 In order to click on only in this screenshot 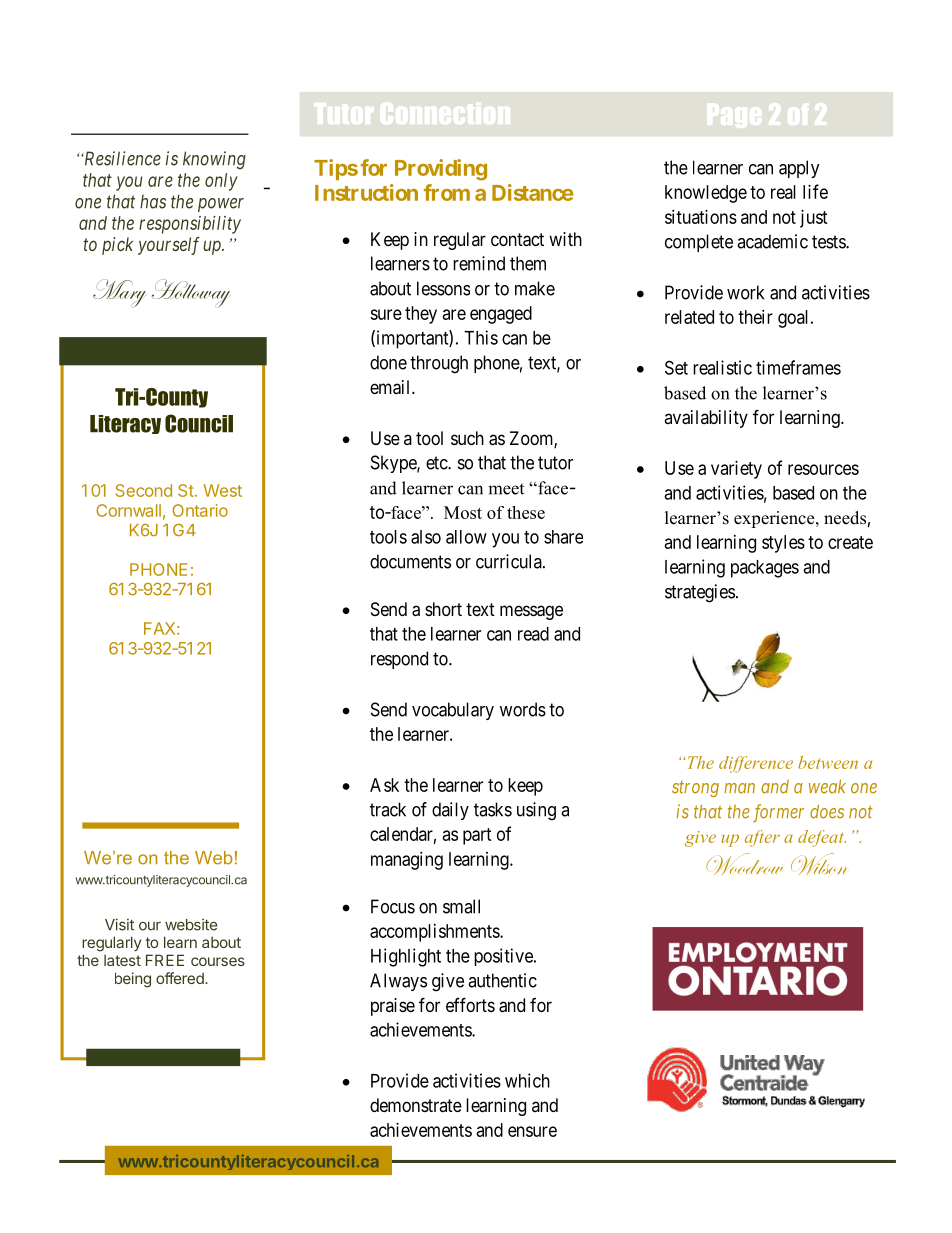, I will do `click(221, 182)`.
